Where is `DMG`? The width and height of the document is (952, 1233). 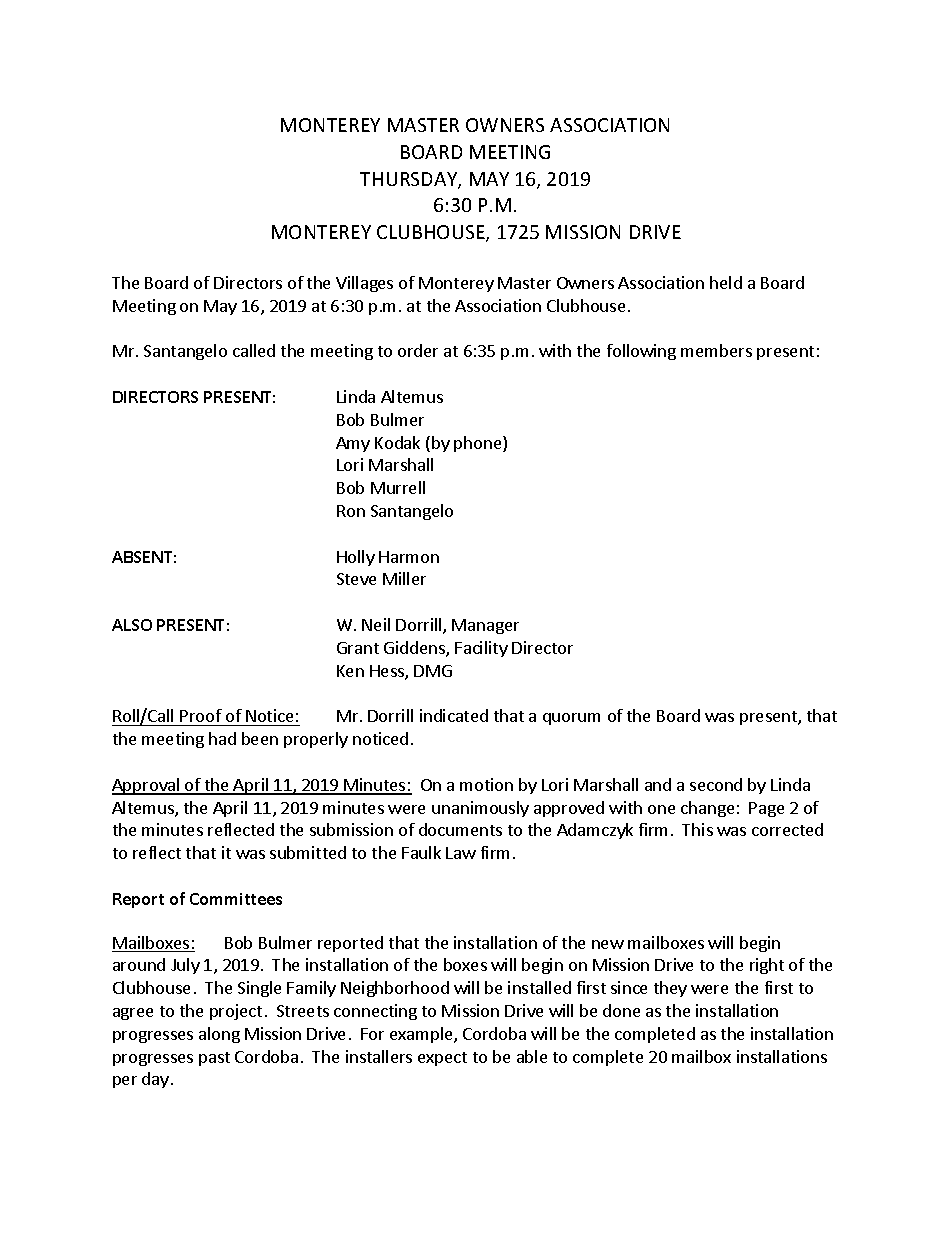 DMG is located at coordinates (433, 671).
